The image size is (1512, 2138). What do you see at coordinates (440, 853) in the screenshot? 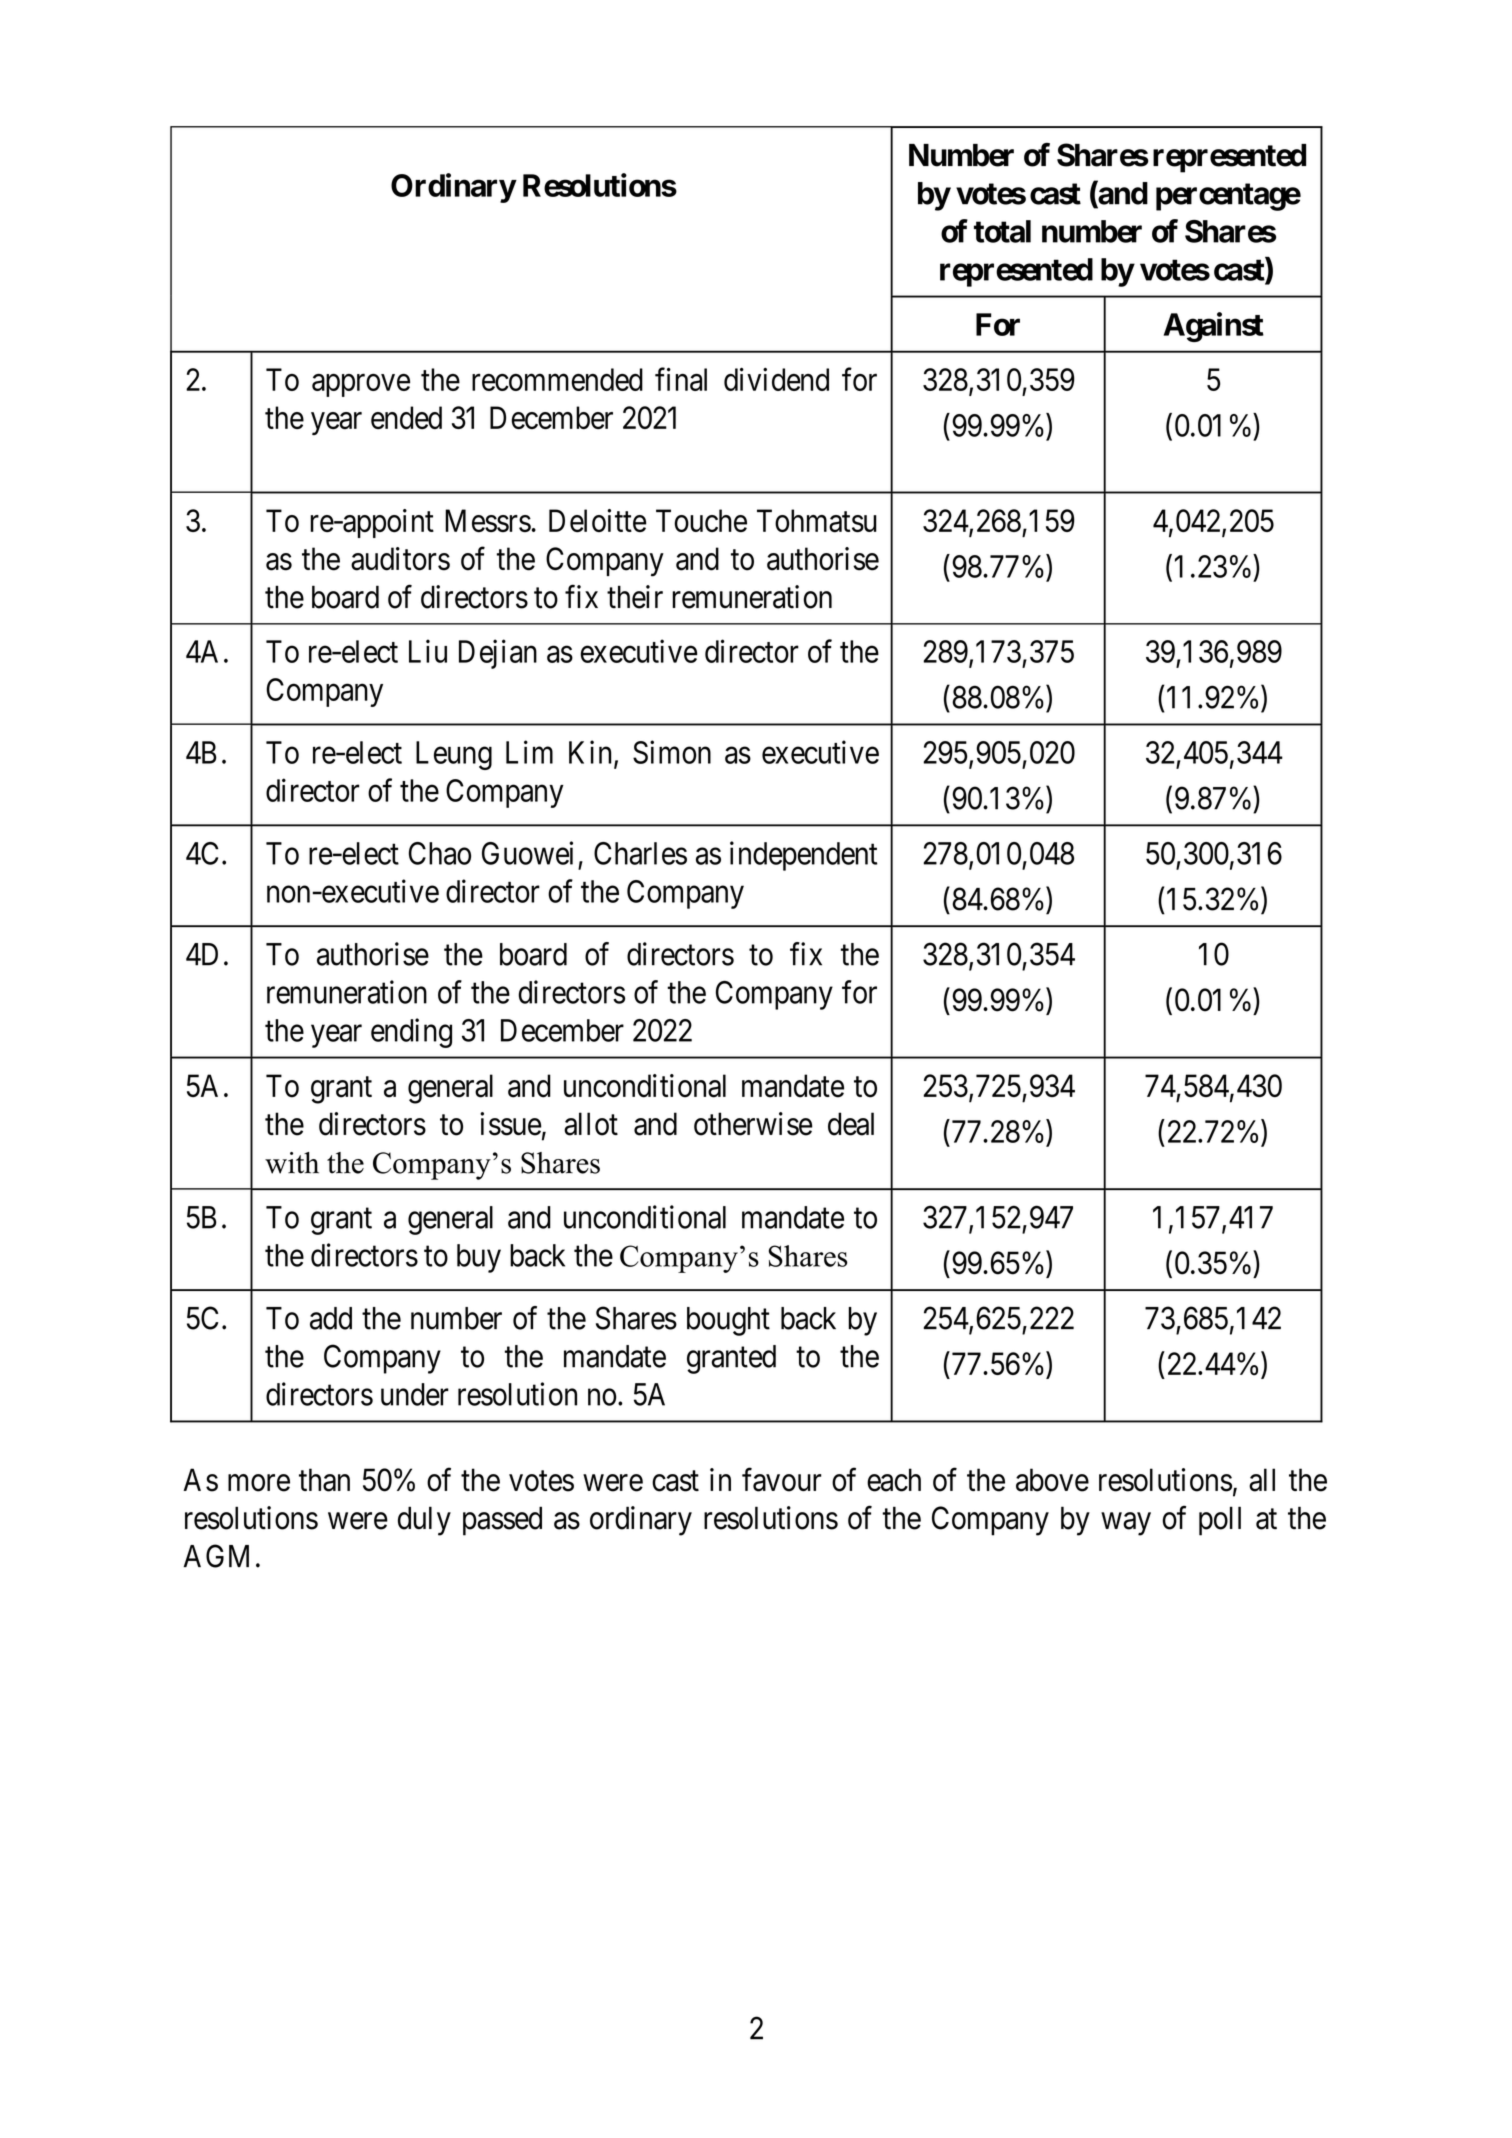
I see `Chao` at bounding box center [440, 853].
